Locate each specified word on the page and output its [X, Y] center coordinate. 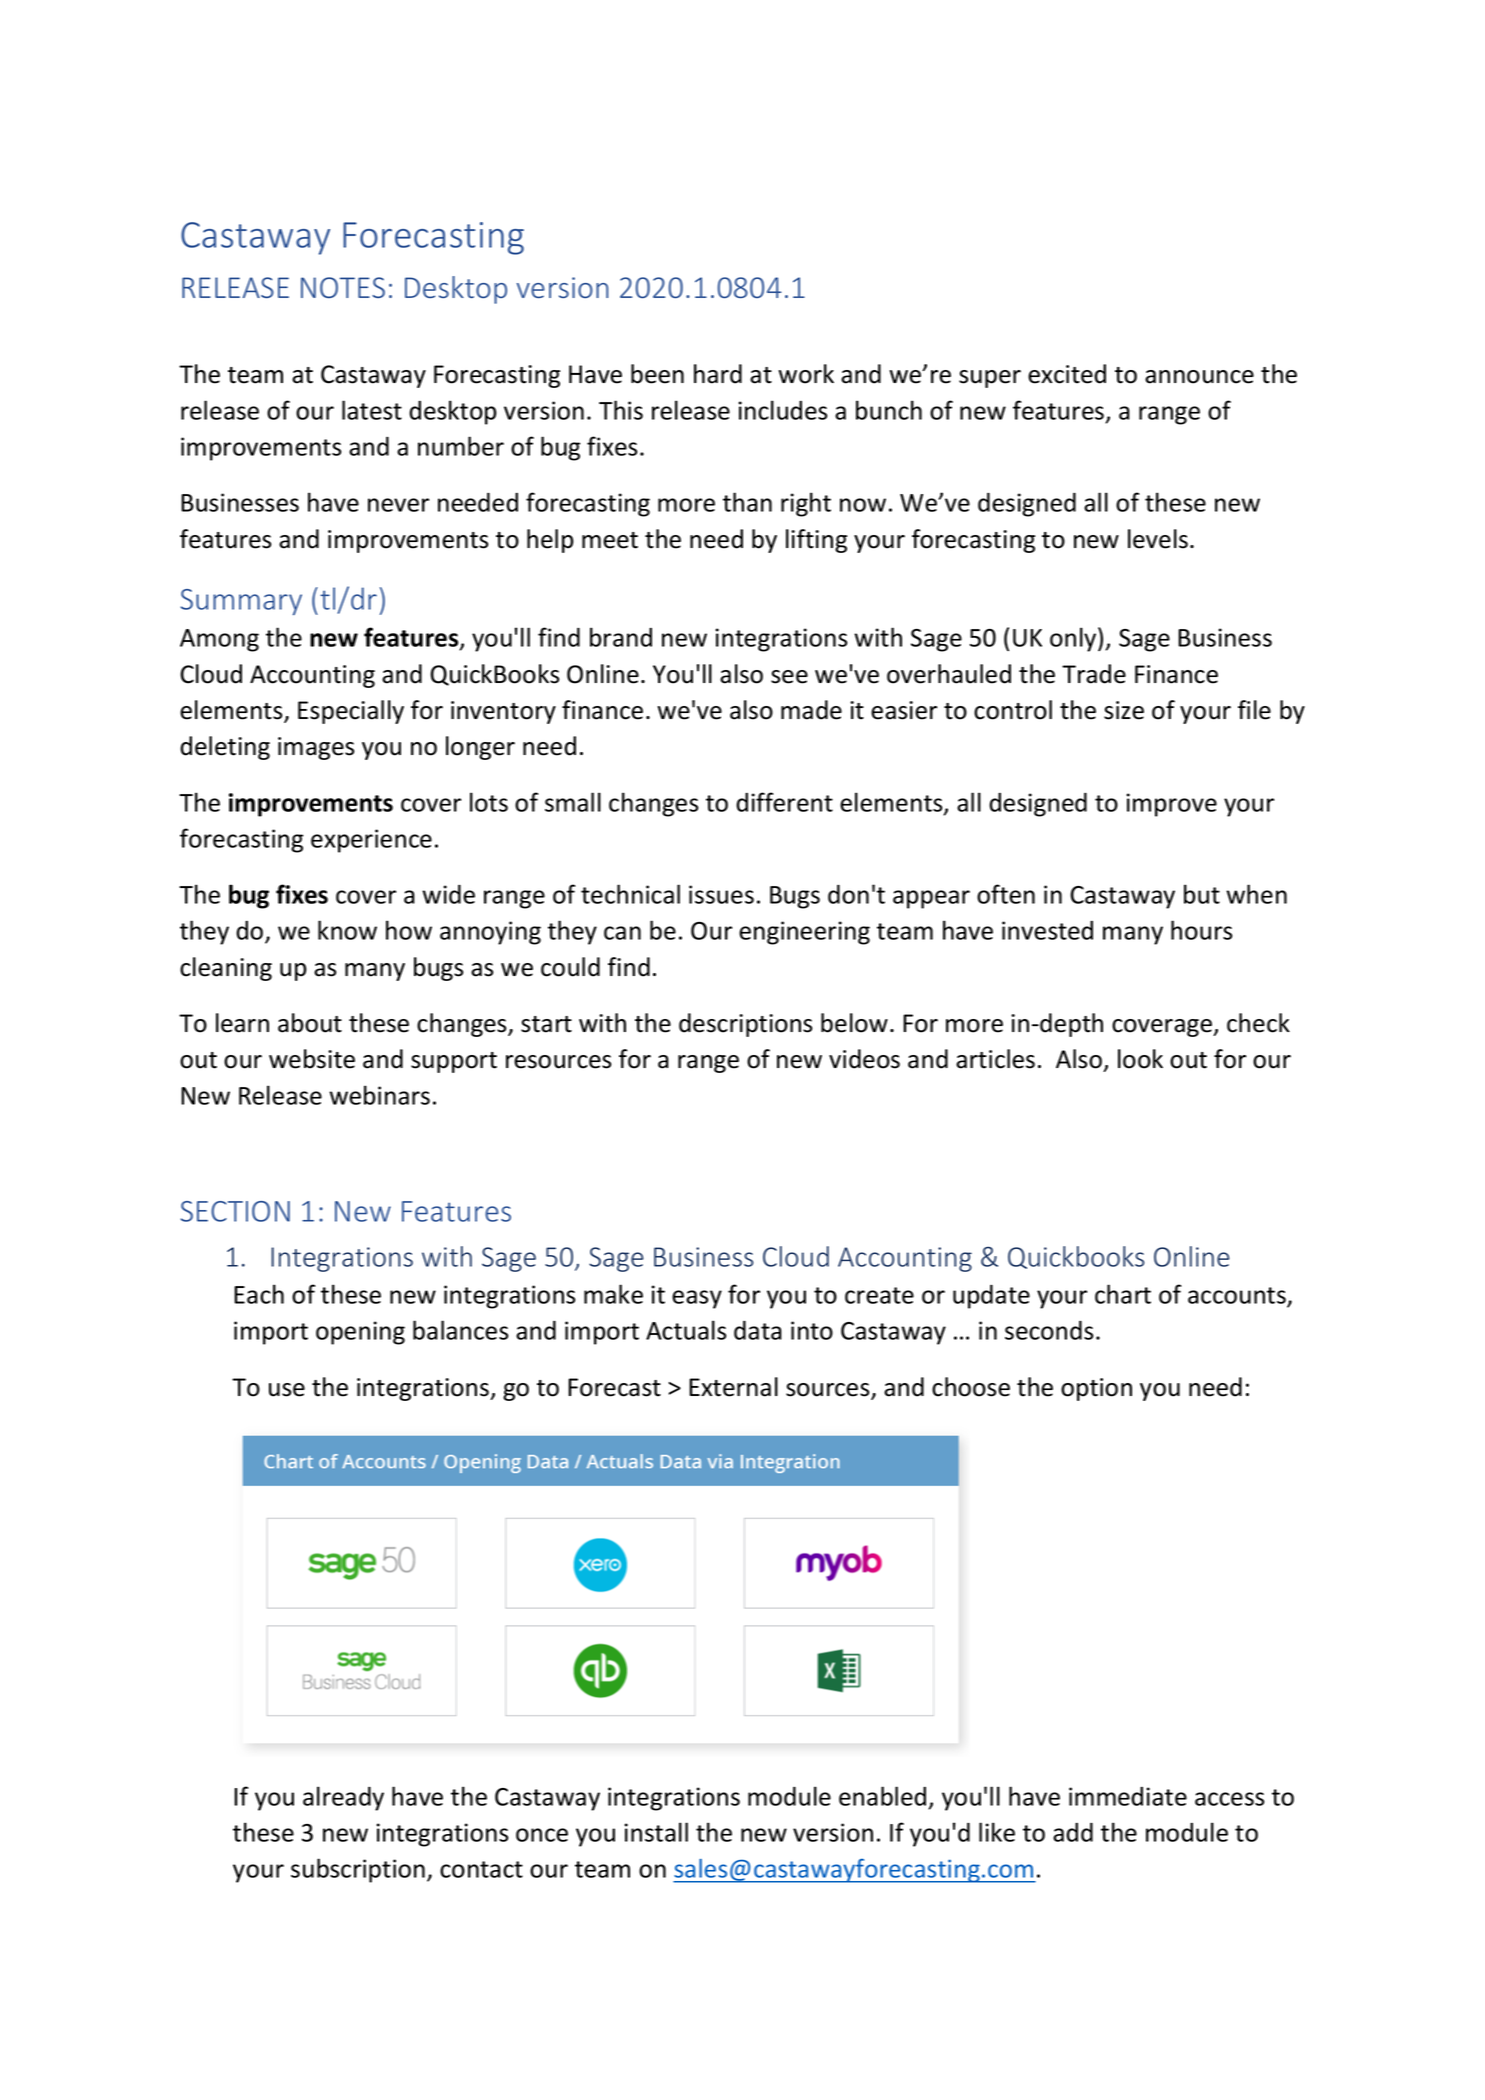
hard [718, 374]
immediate [1128, 1796]
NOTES [343, 287]
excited [1067, 374]
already [343, 1798]
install [656, 1832]
